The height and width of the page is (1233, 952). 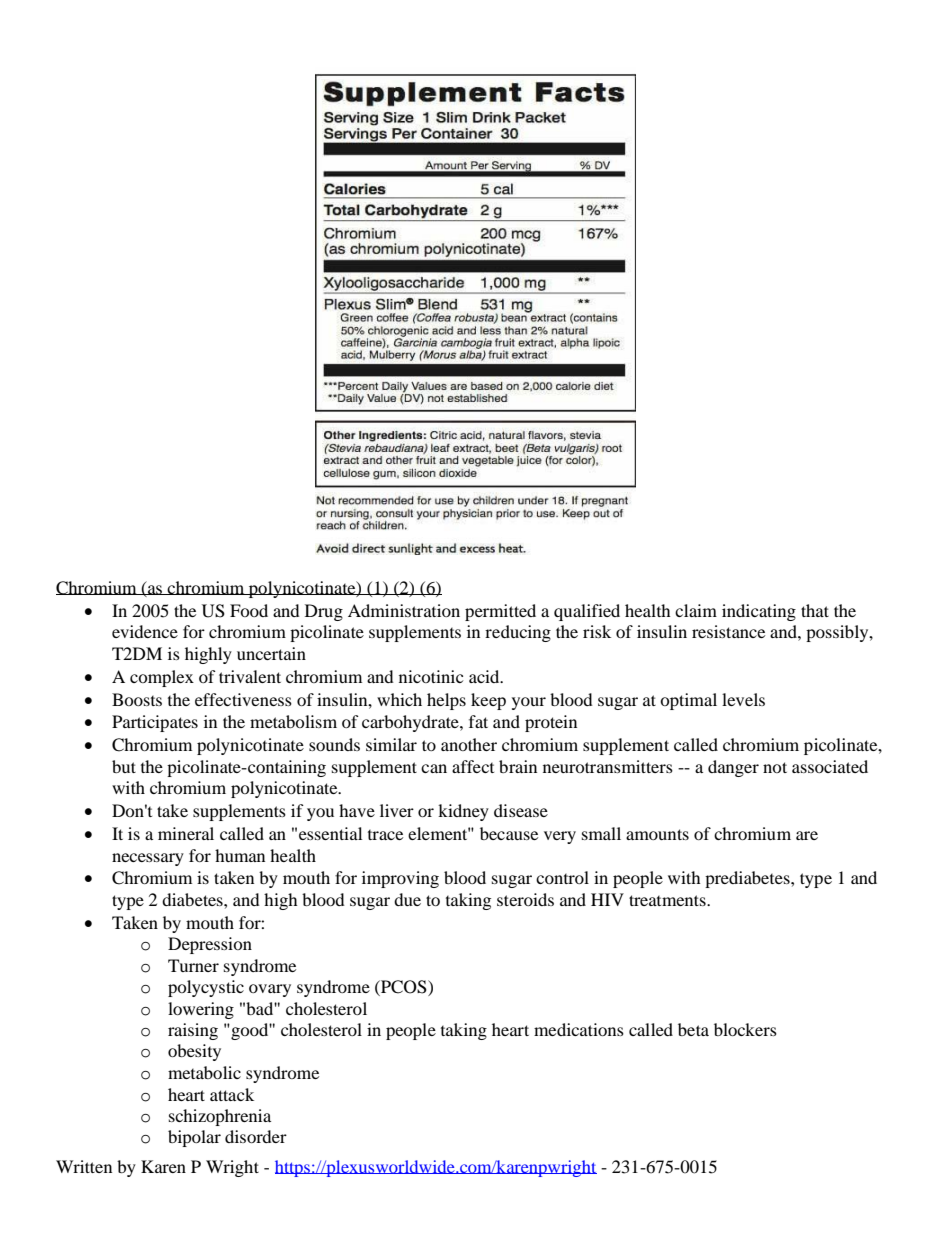 I want to click on necessary, so click(x=148, y=859).
